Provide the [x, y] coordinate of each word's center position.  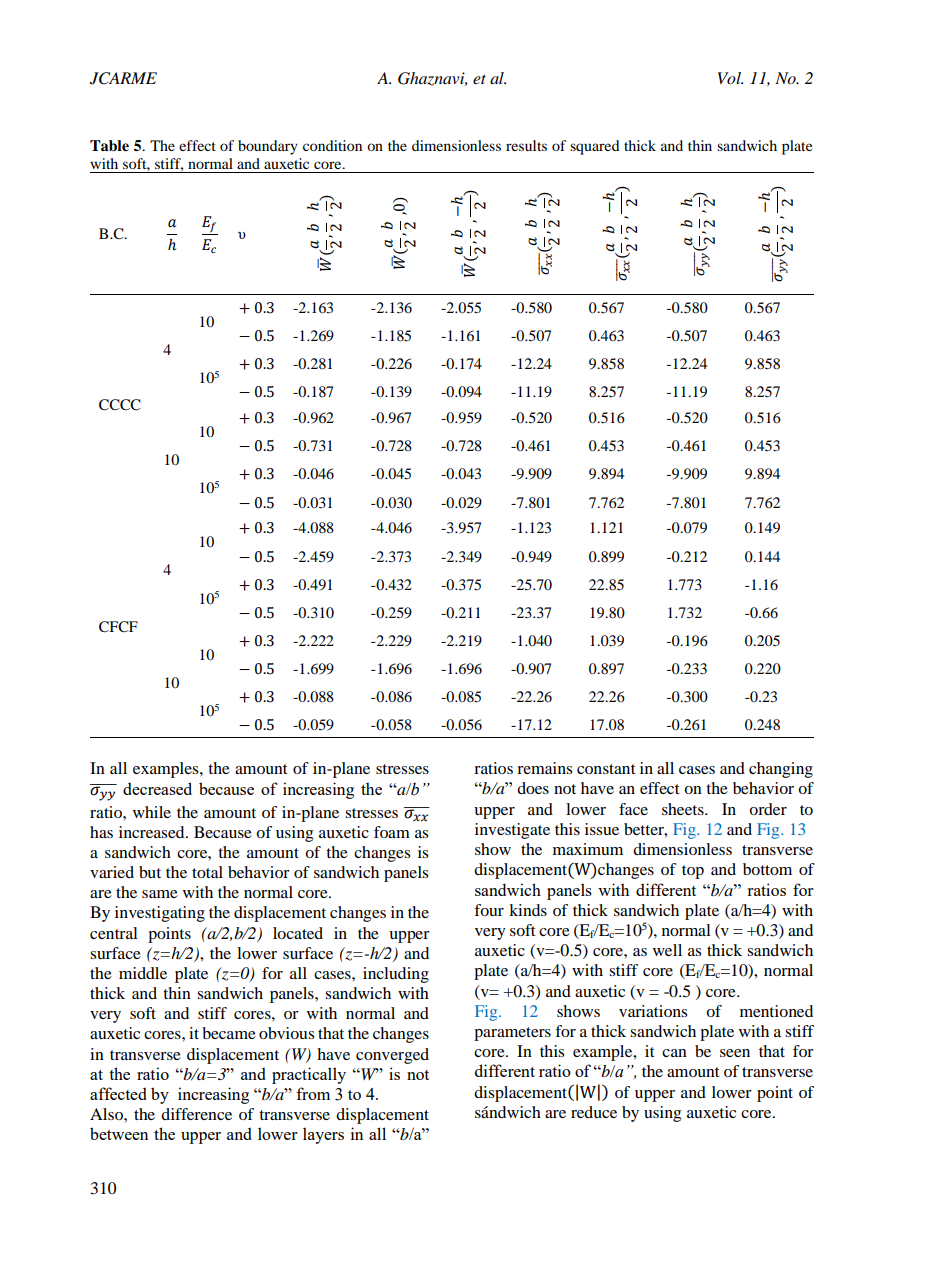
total [207, 872]
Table [109, 146]
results [526, 145]
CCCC [120, 405]
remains [544, 768]
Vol [730, 78]
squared [595, 147]
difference [196, 1114]
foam [392, 832]
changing [781, 770]
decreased [157, 788]
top [693, 872]
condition [332, 145]
